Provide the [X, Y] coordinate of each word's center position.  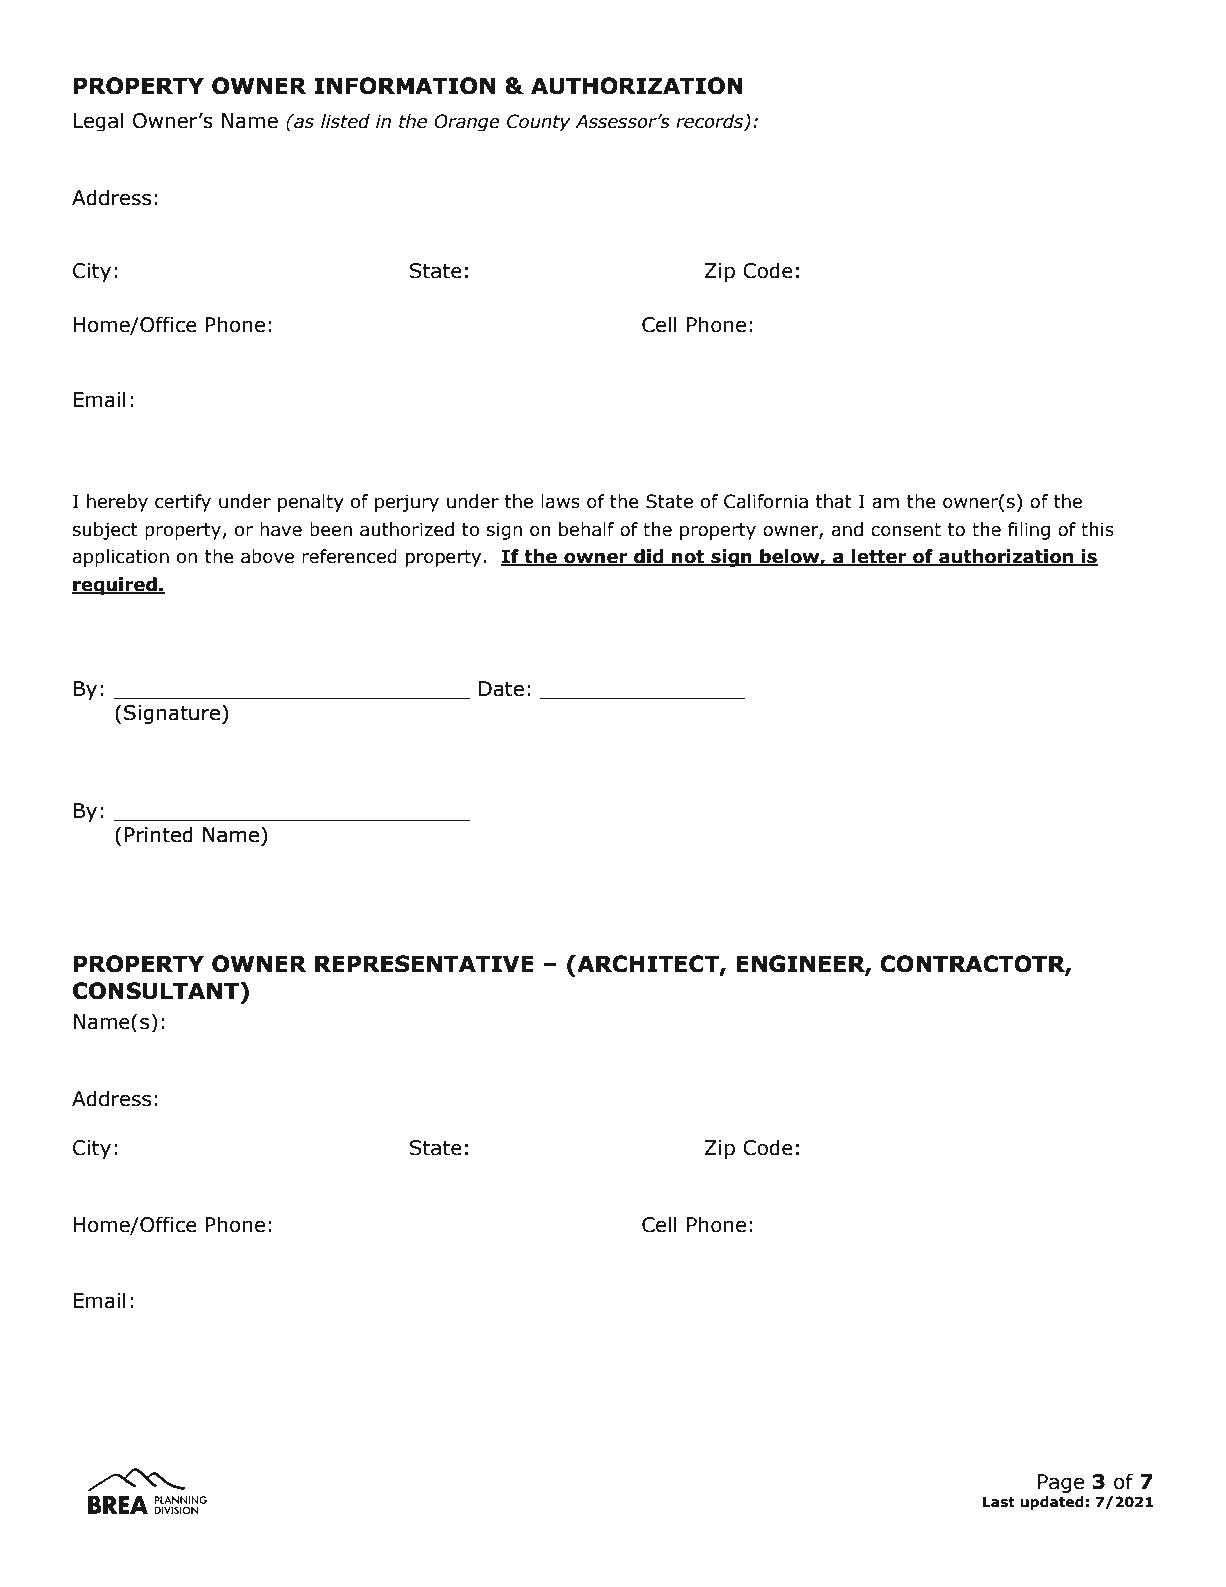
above [267, 556]
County [539, 122]
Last [999, 1502]
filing [1029, 531]
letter [879, 557]
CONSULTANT [157, 991]
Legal [98, 121]
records [711, 122]
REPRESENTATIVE [424, 964]
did [649, 557]
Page [1061, 1483]
